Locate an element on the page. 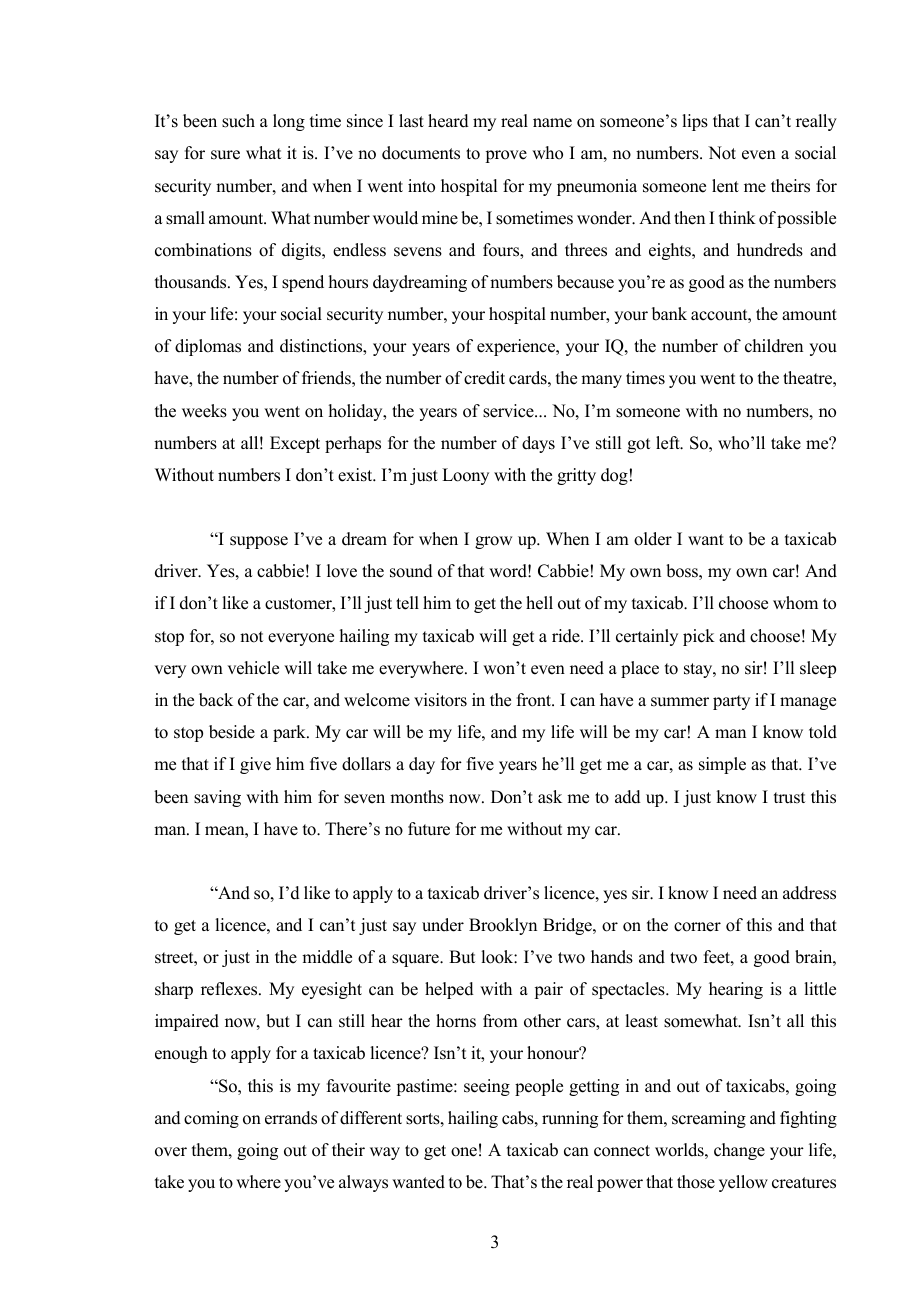 The height and width of the image is (1308, 924). front is located at coordinates (535, 700).
